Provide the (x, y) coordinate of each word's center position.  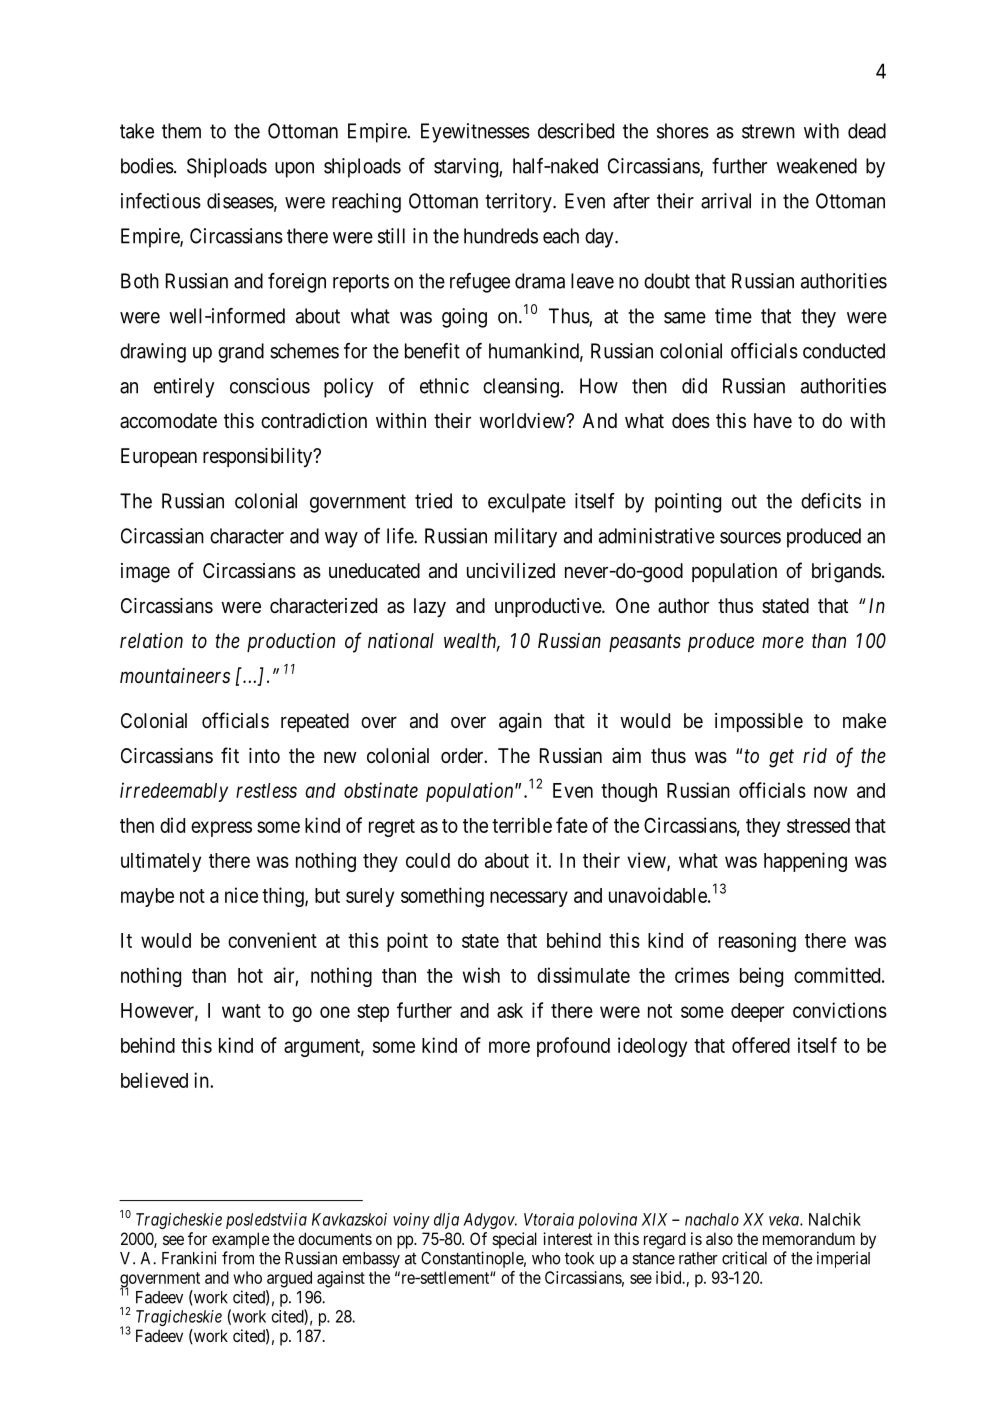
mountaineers (175, 676)
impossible (759, 722)
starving (467, 168)
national (401, 640)
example (241, 1240)
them (181, 131)
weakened (816, 166)
